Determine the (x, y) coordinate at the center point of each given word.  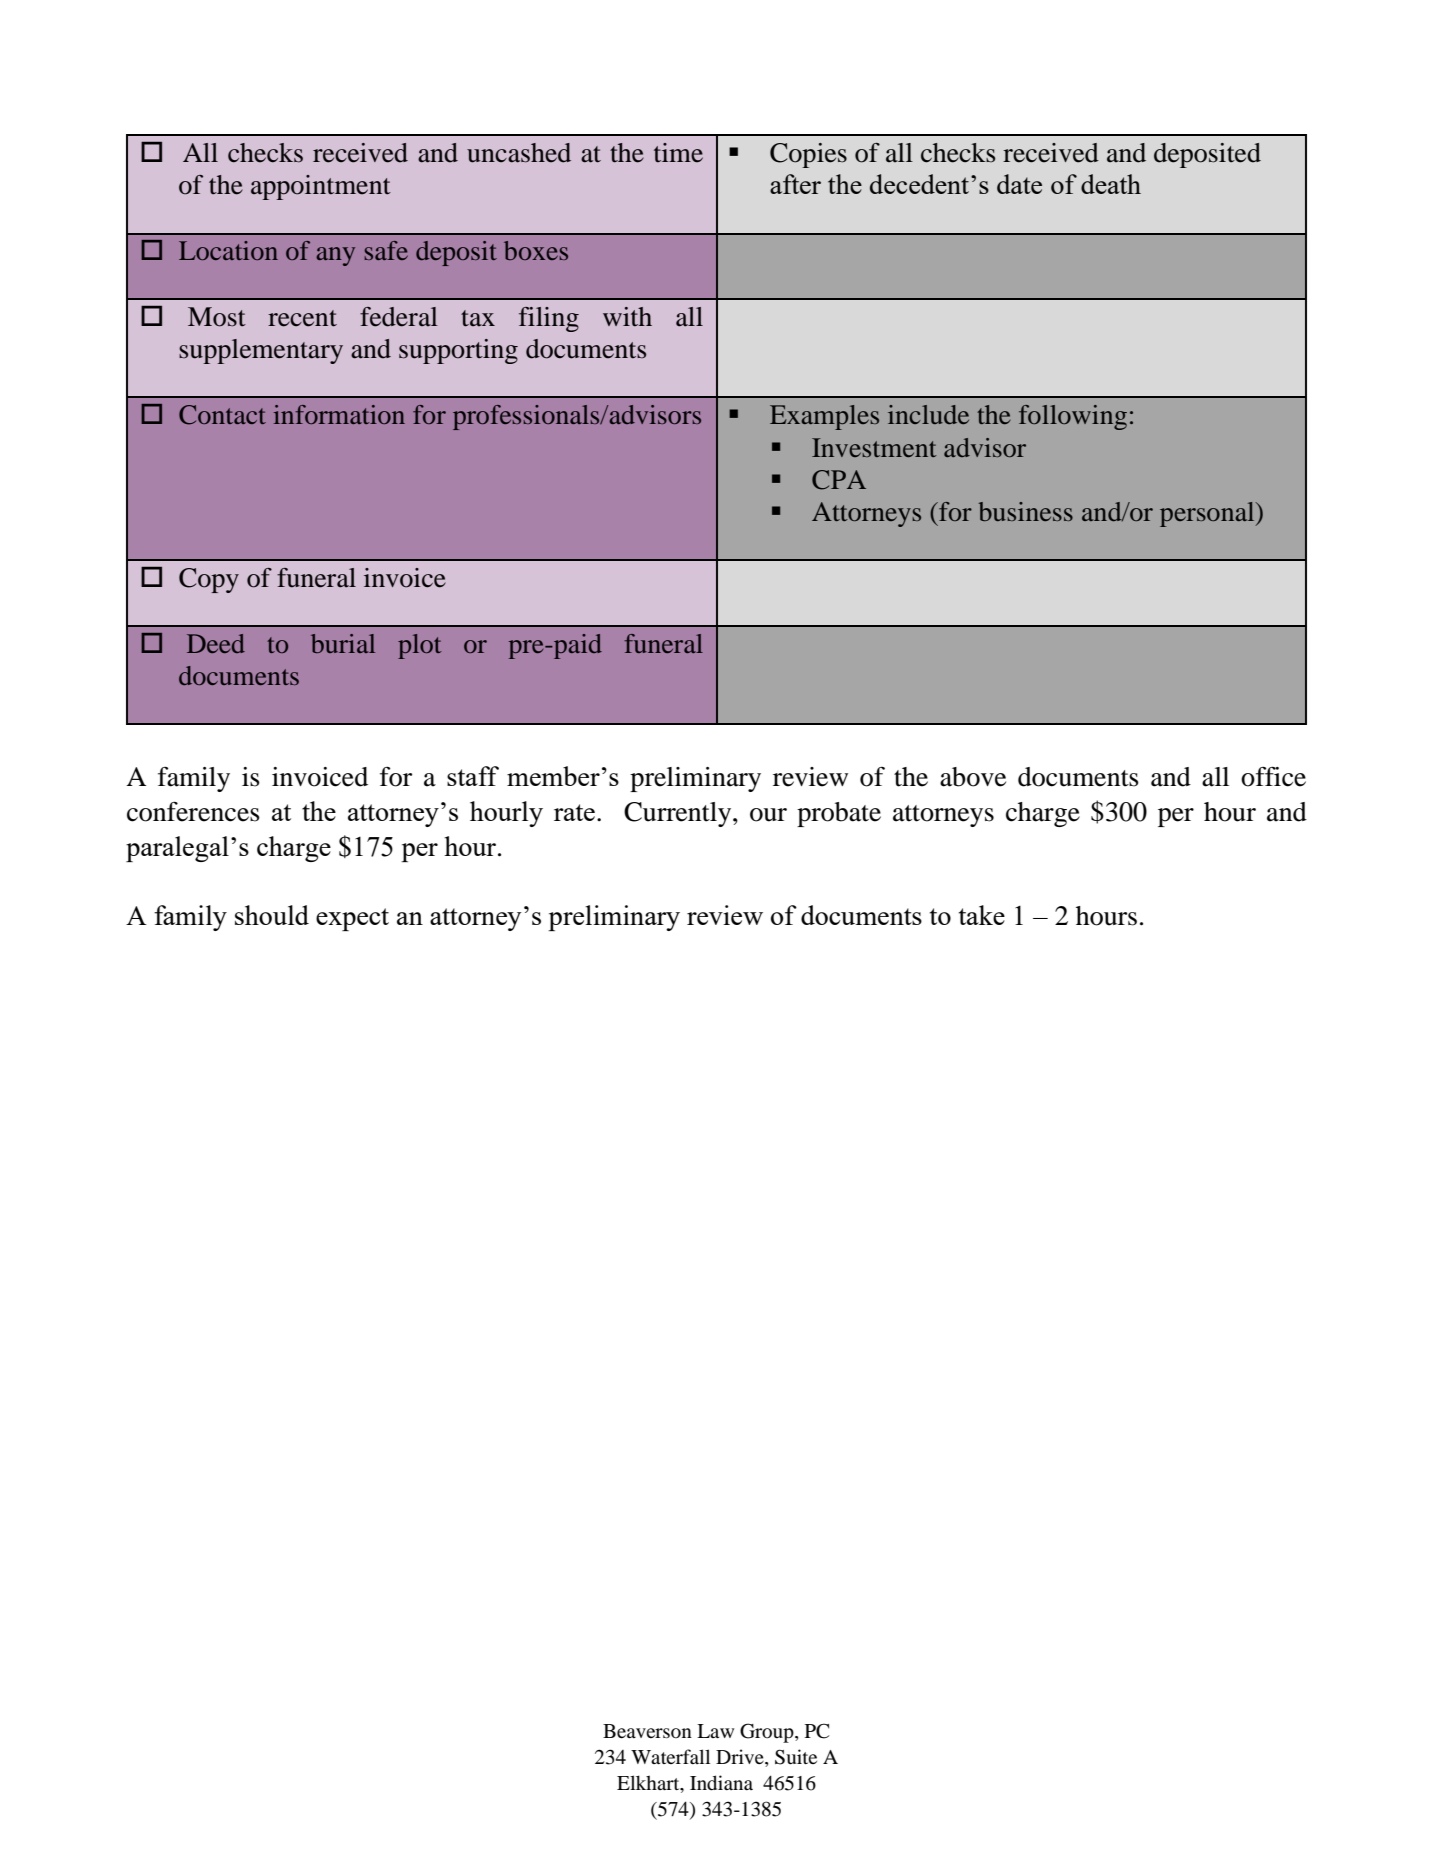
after (795, 184)
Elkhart (649, 1784)
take (982, 915)
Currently (679, 814)
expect (352, 919)
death (1111, 184)
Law (715, 1731)
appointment (321, 187)
